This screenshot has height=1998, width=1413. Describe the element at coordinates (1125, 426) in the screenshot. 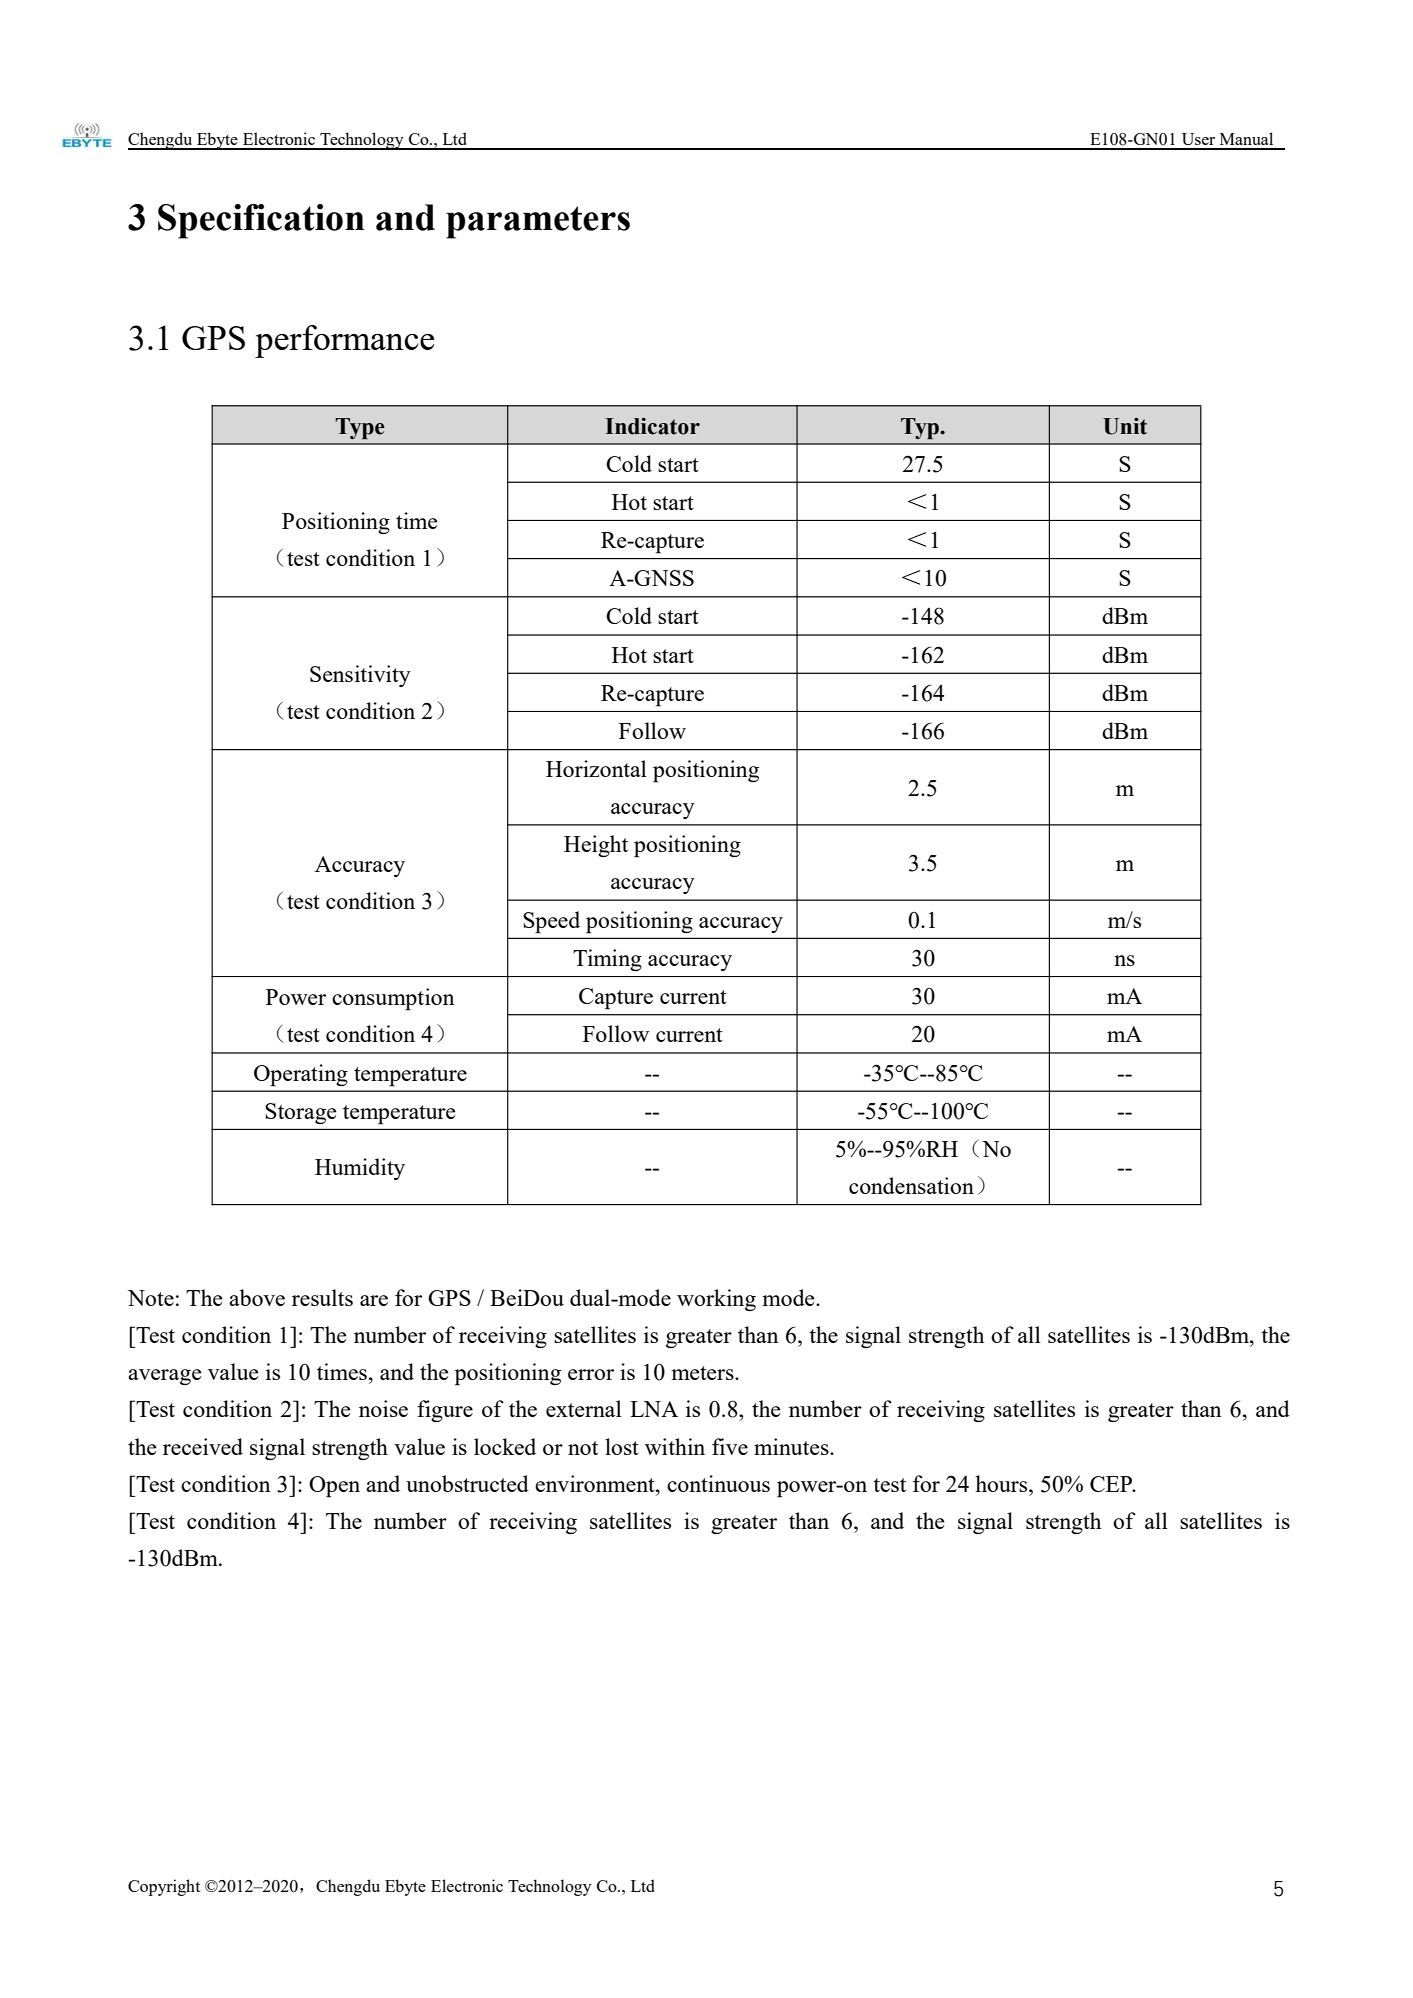

I see `Unit` at that location.
